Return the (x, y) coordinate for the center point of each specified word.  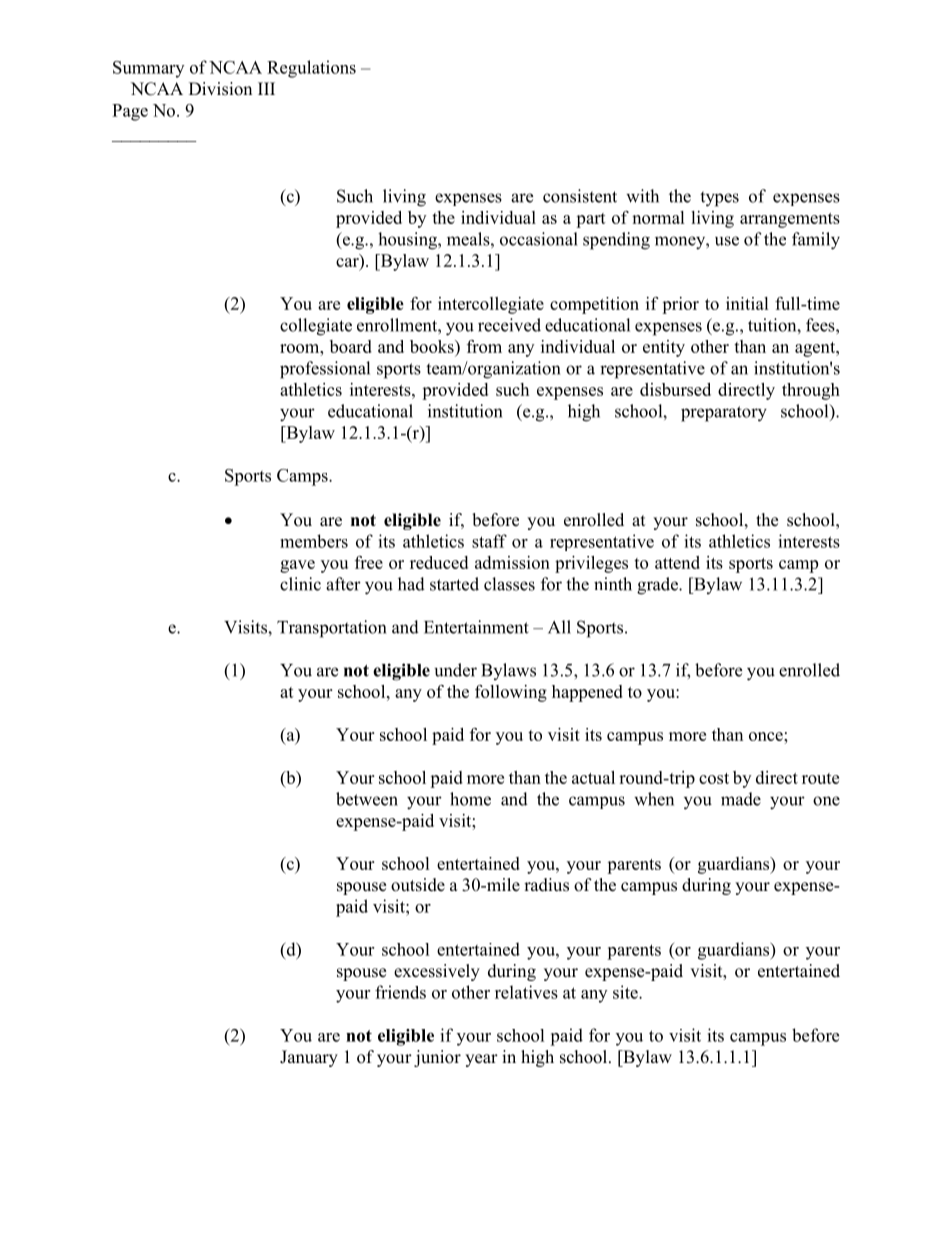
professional (325, 370)
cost (714, 778)
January (309, 1058)
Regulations (311, 69)
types (719, 199)
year (481, 1060)
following (511, 693)
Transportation (331, 629)
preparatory (724, 414)
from (484, 346)
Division (220, 89)
